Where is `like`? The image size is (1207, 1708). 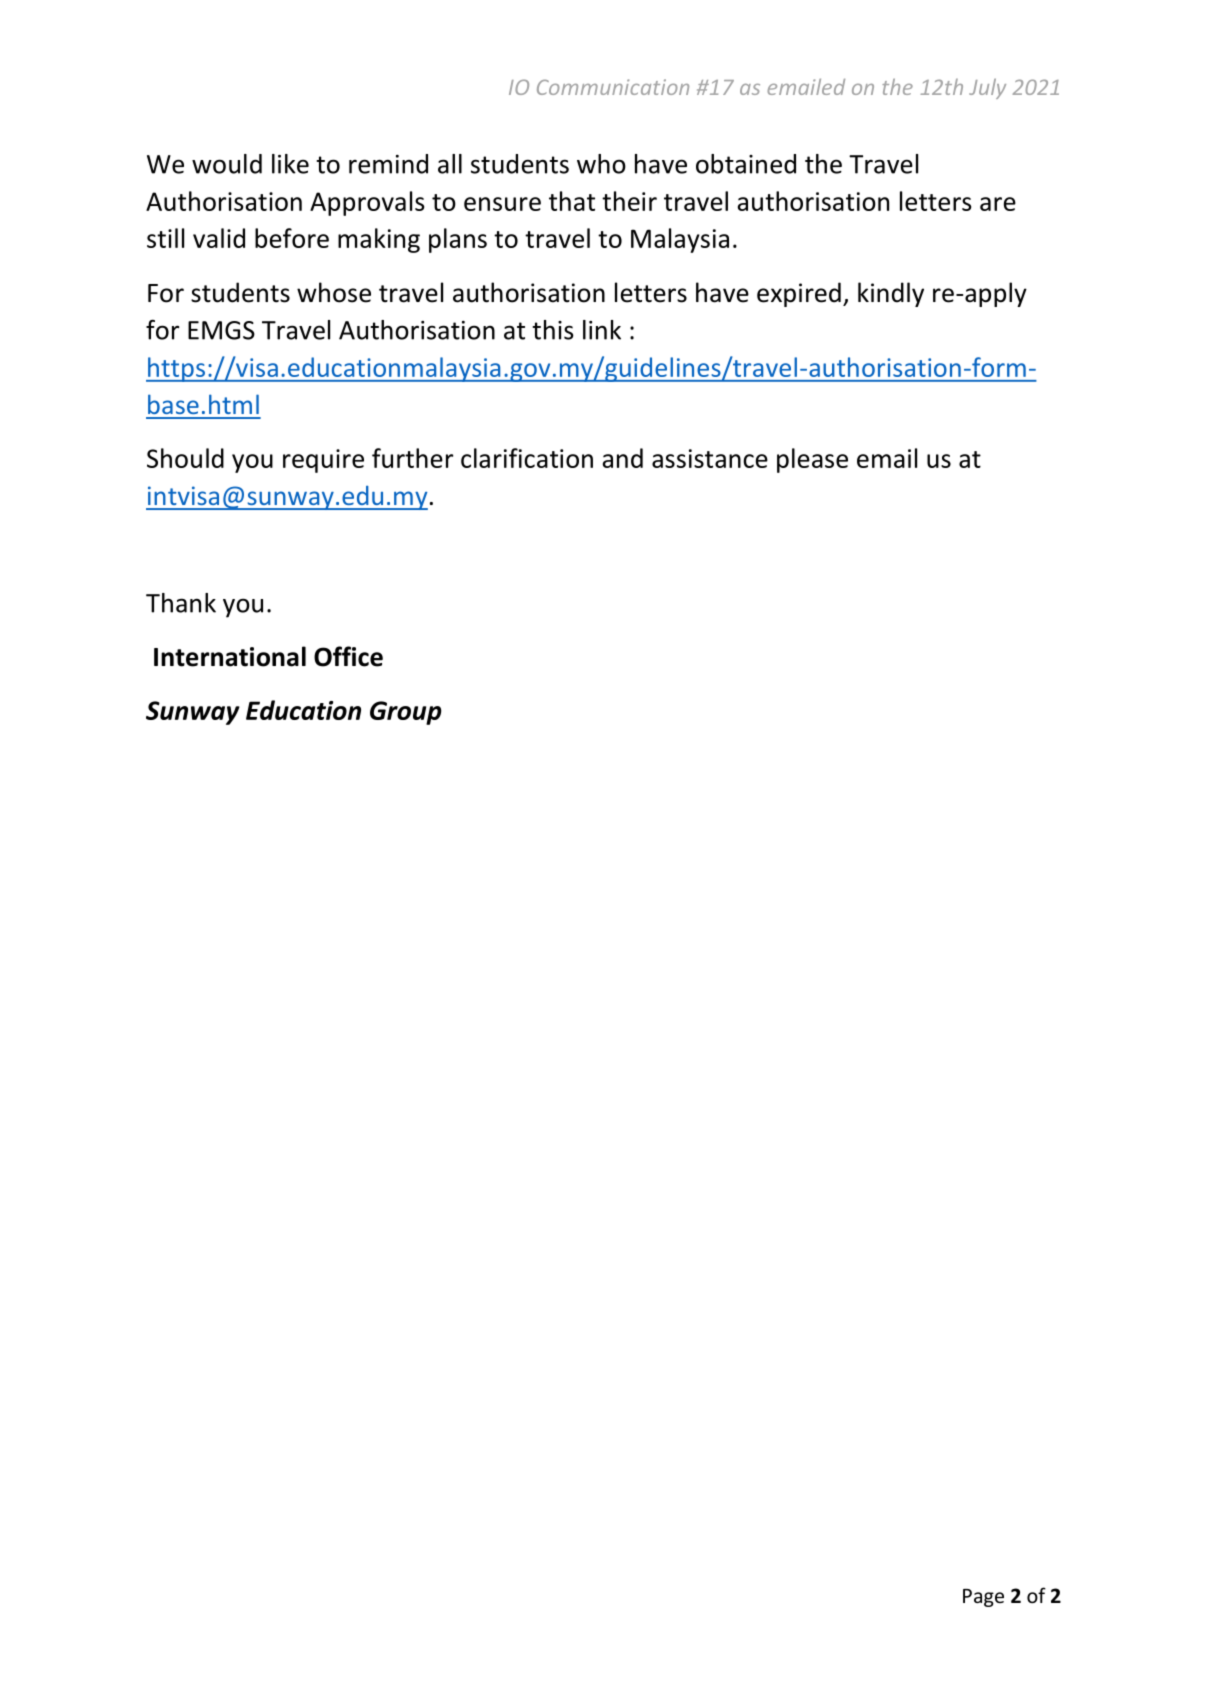 like is located at coordinates (290, 164).
